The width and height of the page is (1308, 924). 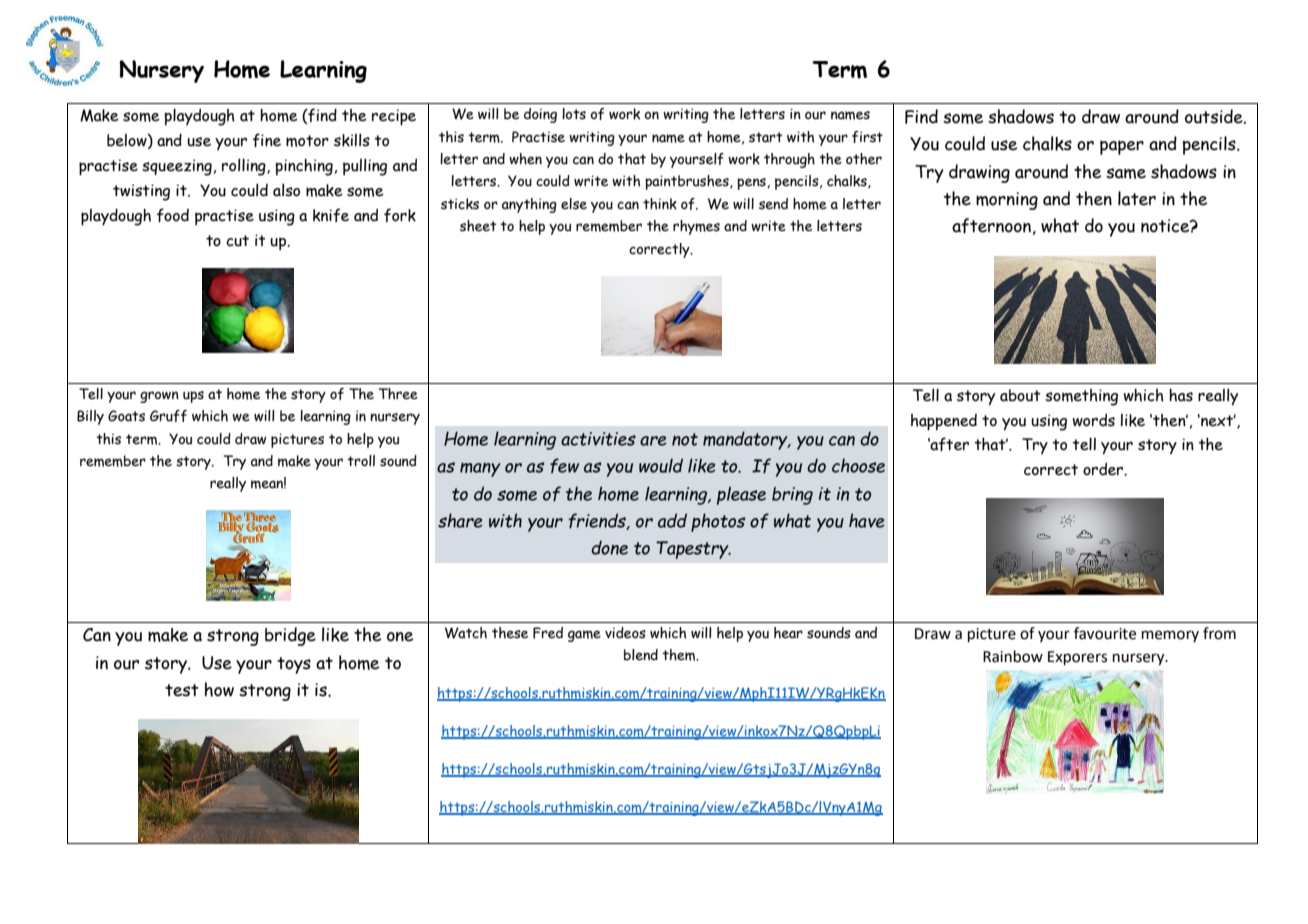 What do you see at coordinates (1137, 198) in the page?
I see `later` at bounding box center [1137, 198].
